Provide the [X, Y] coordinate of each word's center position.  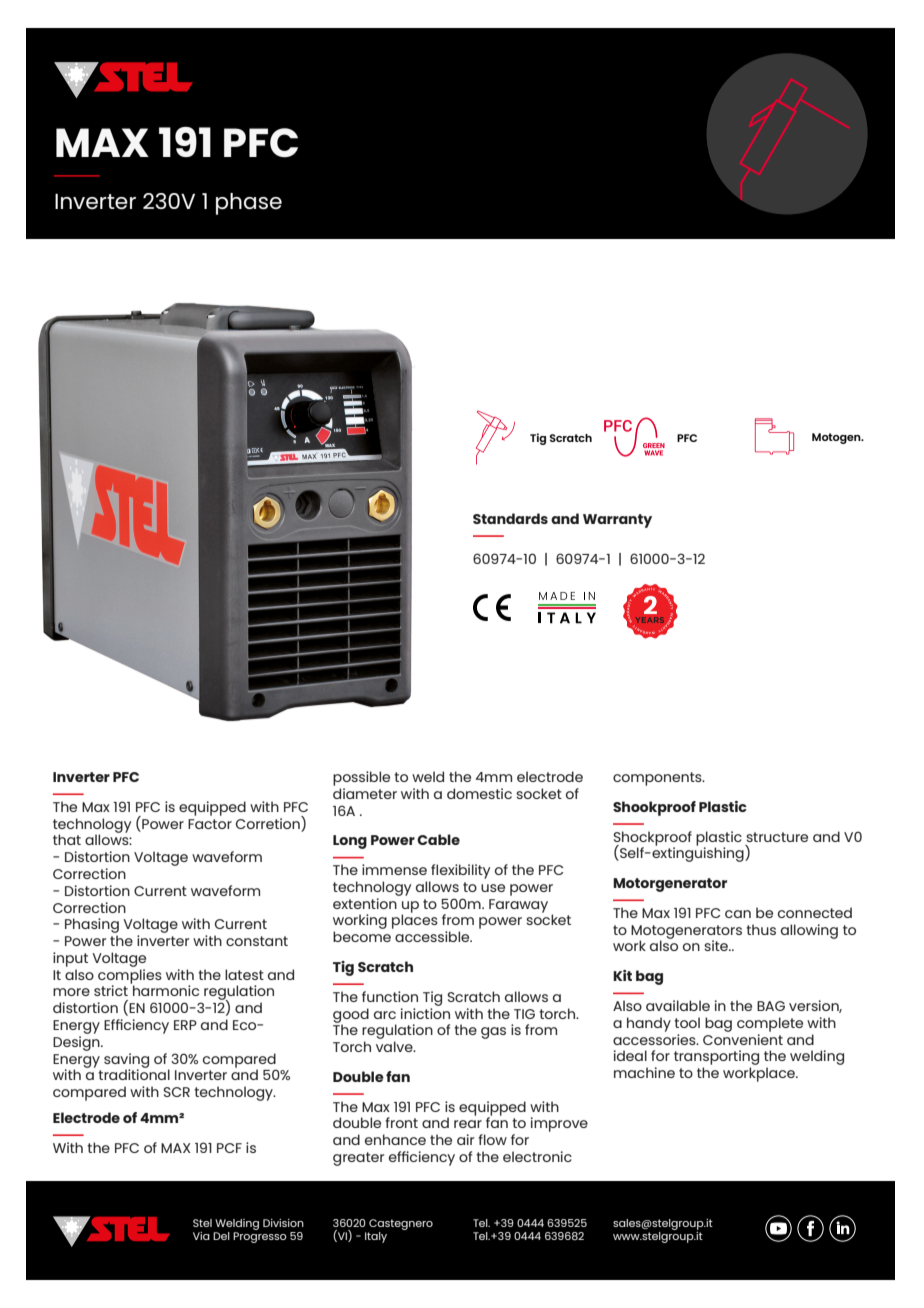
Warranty [617, 521]
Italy [376, 1237]
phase [249, 204]
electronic [537, 1156]
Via [201, 1236]
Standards [510, 518]
